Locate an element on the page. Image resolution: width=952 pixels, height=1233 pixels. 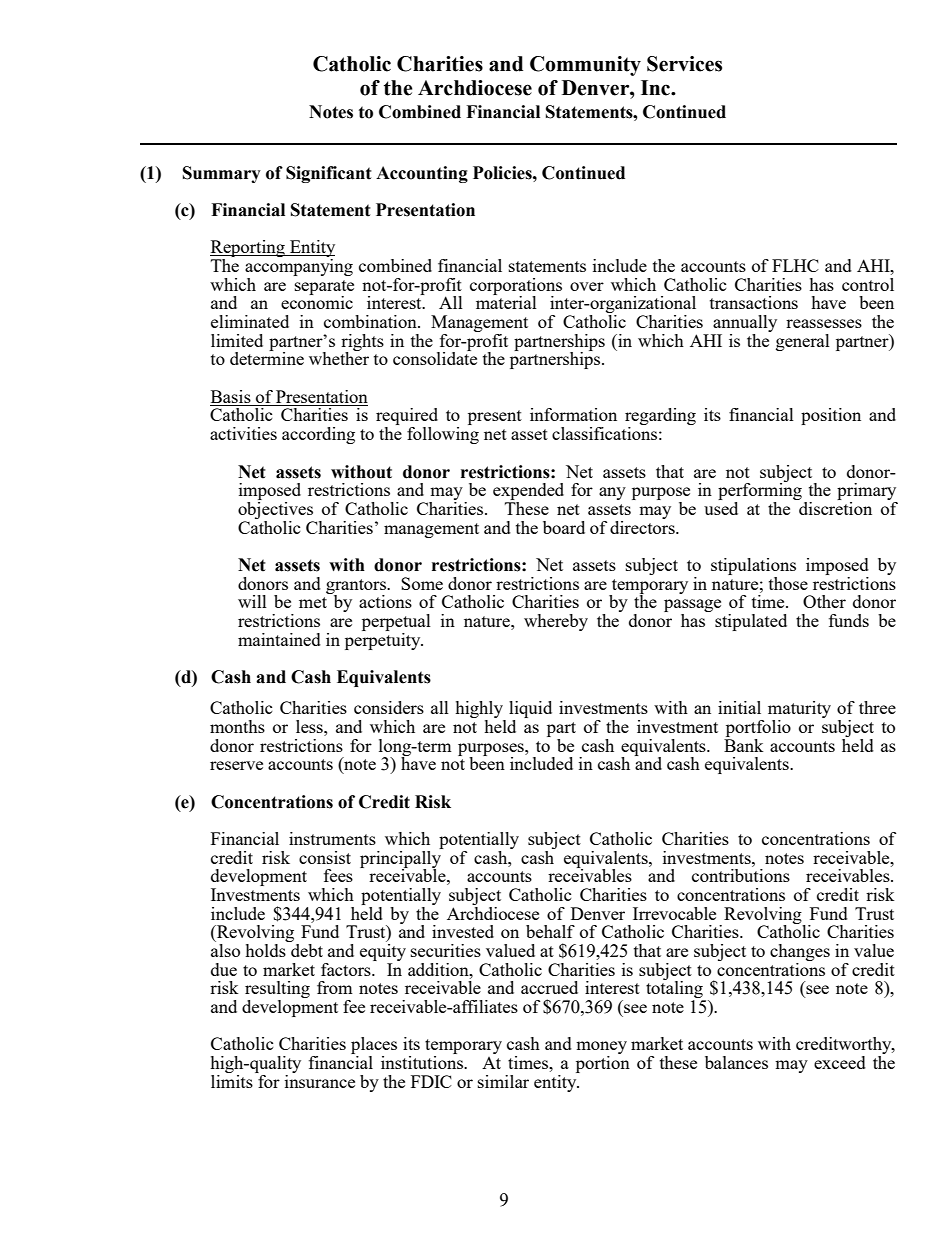
insurance is located at coordinates (320, 1080).
